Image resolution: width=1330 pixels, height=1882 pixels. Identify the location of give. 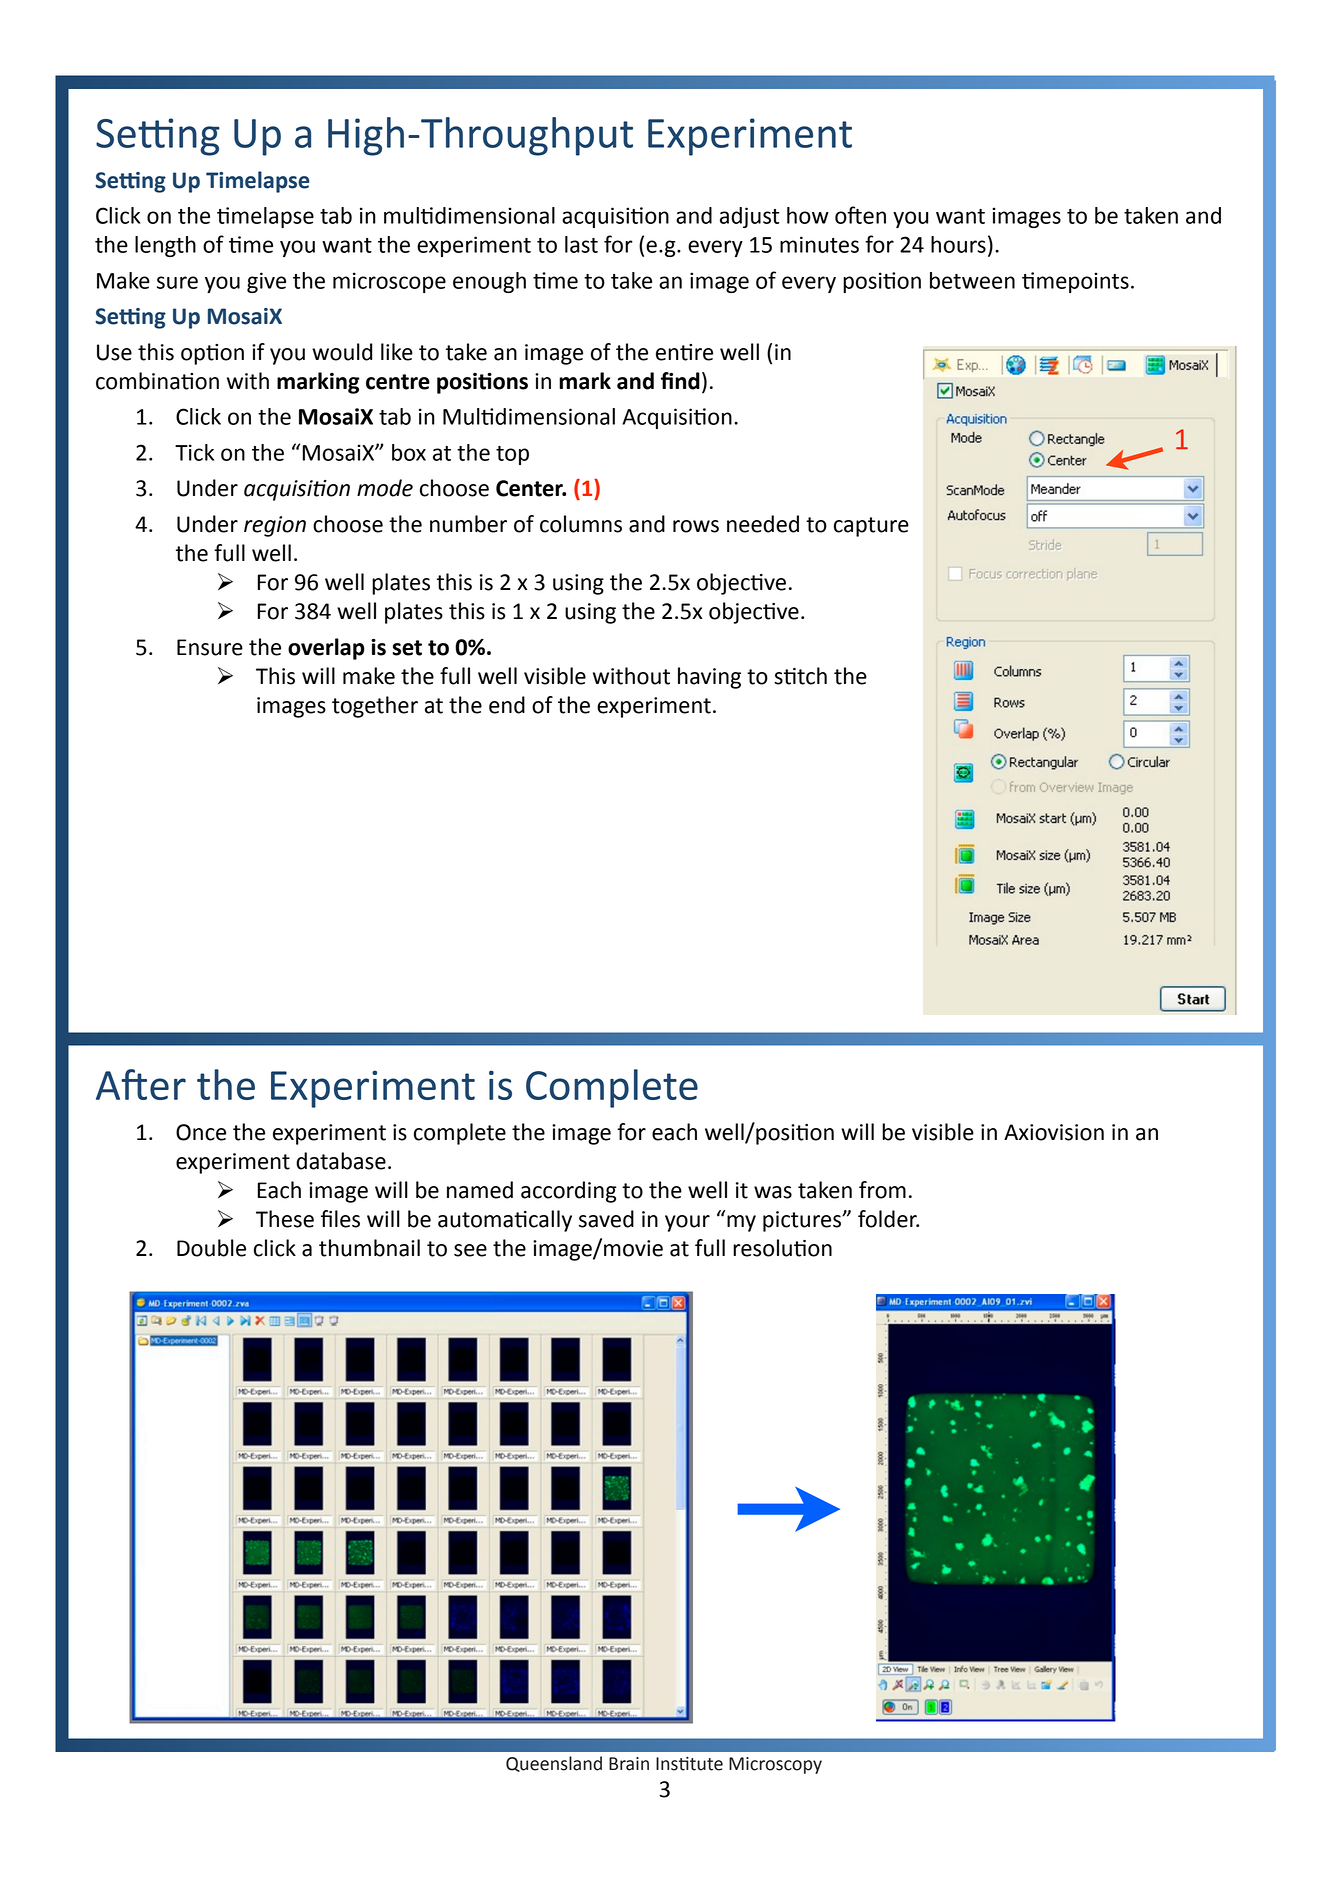
(266, 282).
